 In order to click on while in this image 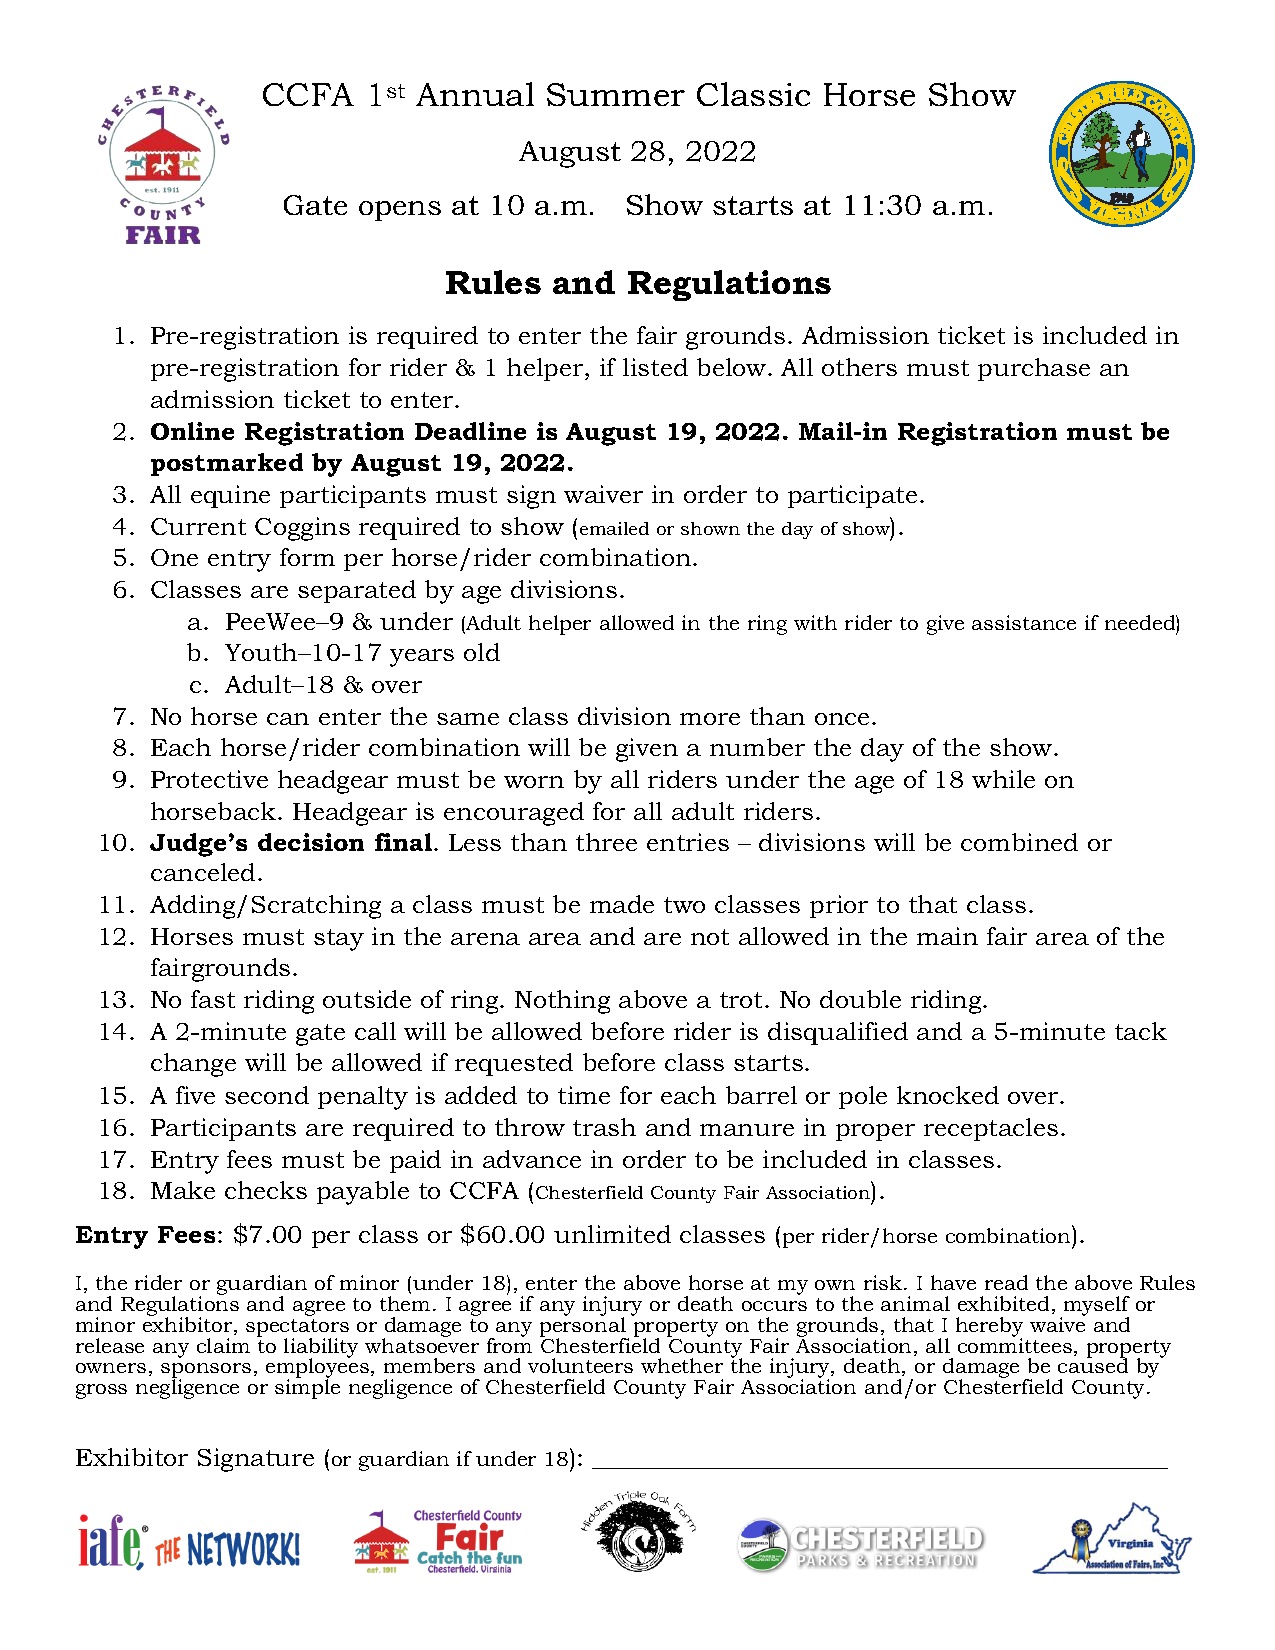, I will do `click(1003, 779)`.
